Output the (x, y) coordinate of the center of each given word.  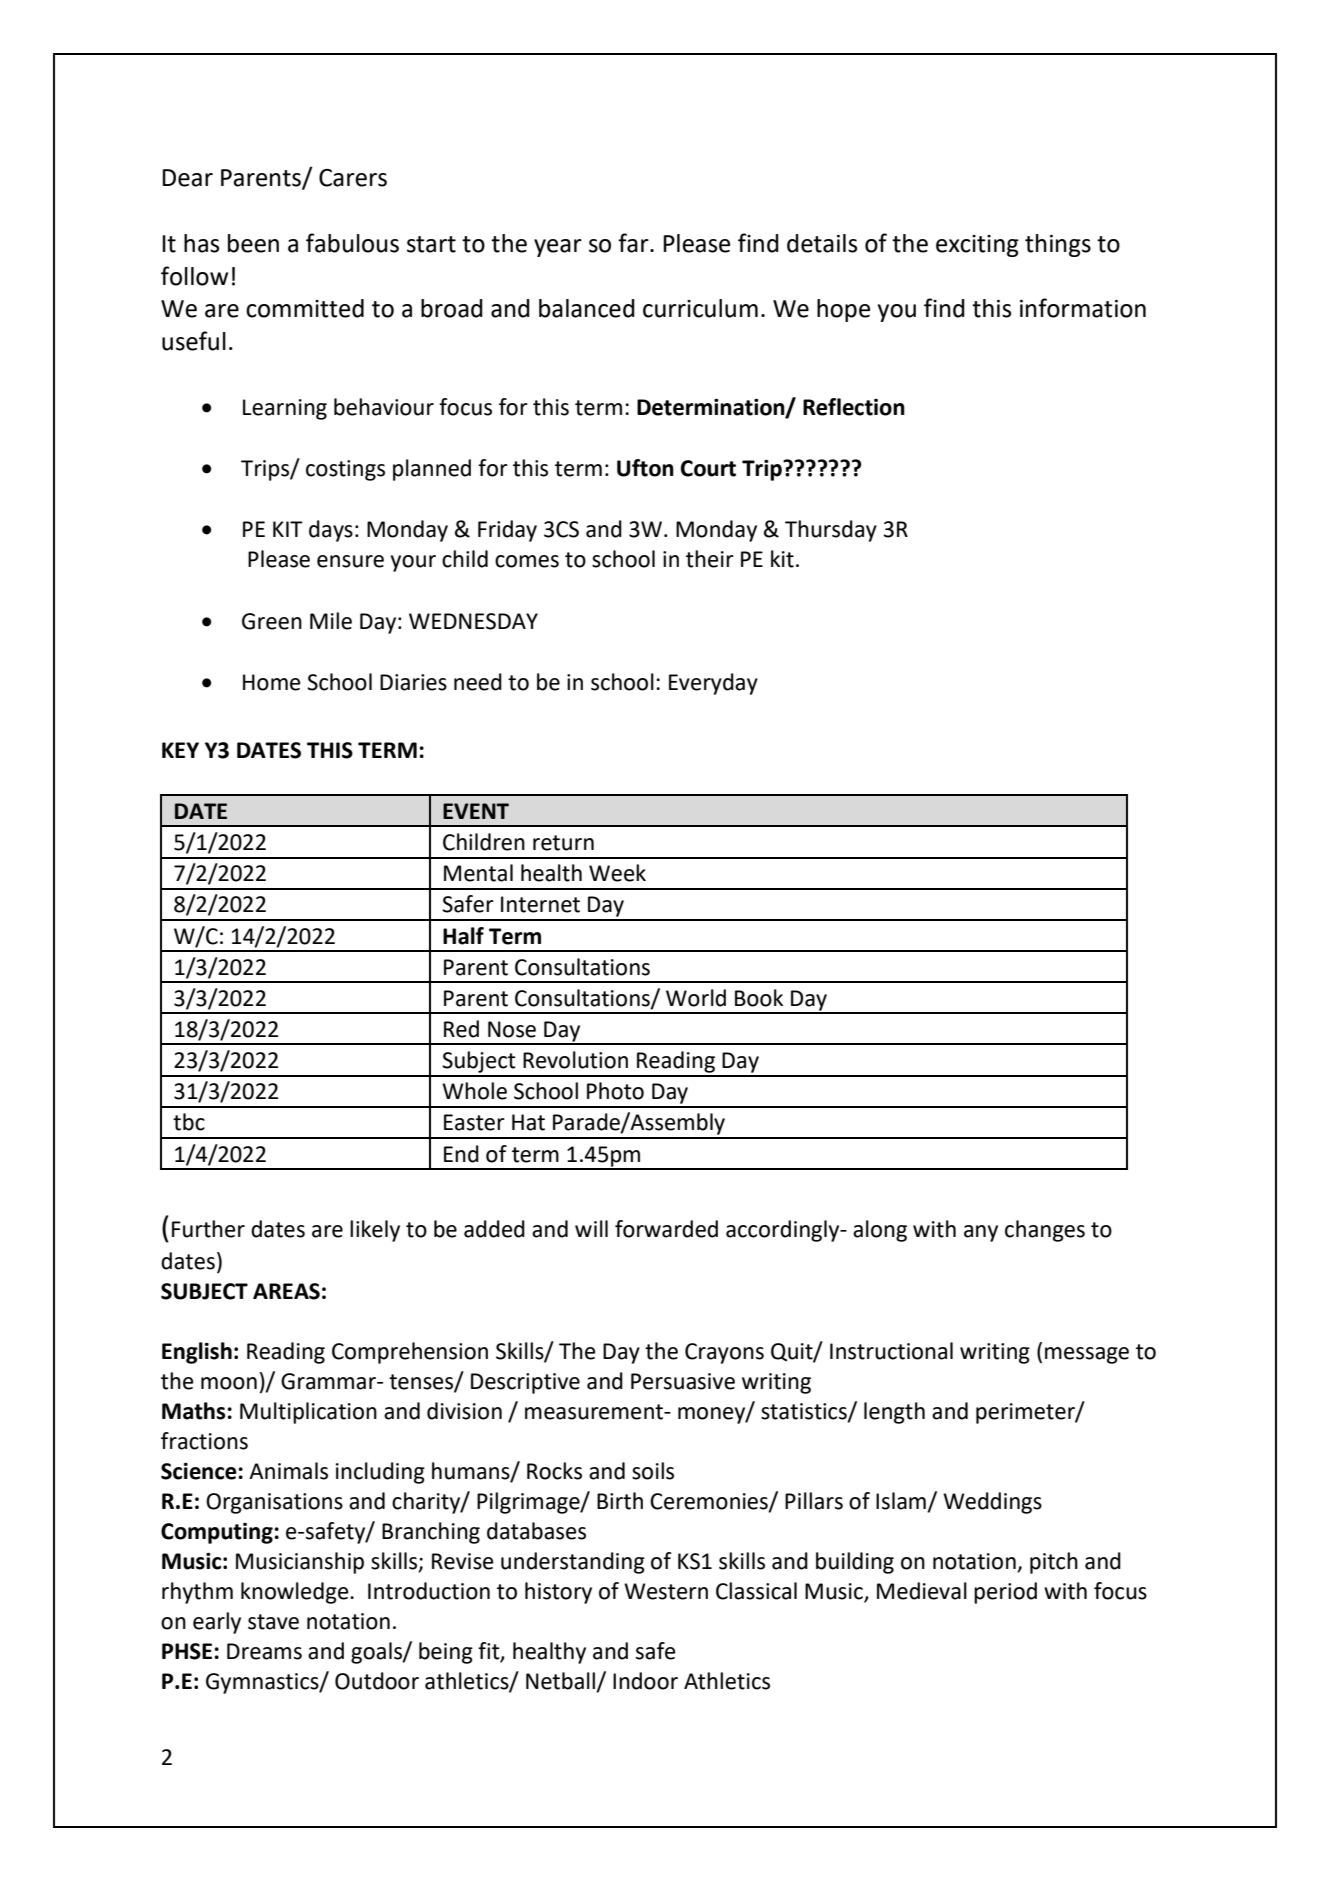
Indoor (645, 1681)
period (1005, 1593)
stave (273, 1622)
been (253, 243)
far (634, 243)
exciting (977, 246)
